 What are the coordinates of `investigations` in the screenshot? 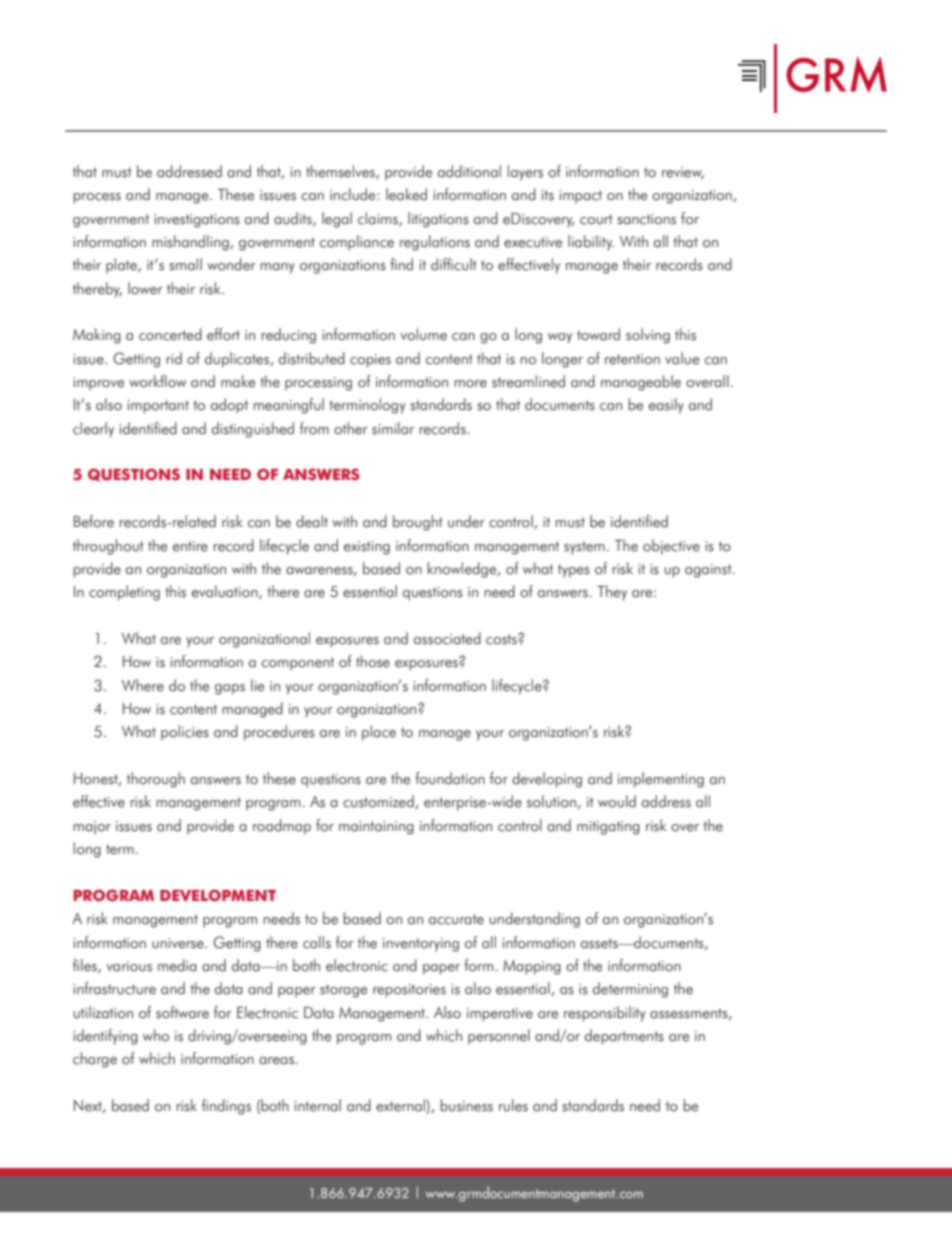 It's located at (197, 221).
